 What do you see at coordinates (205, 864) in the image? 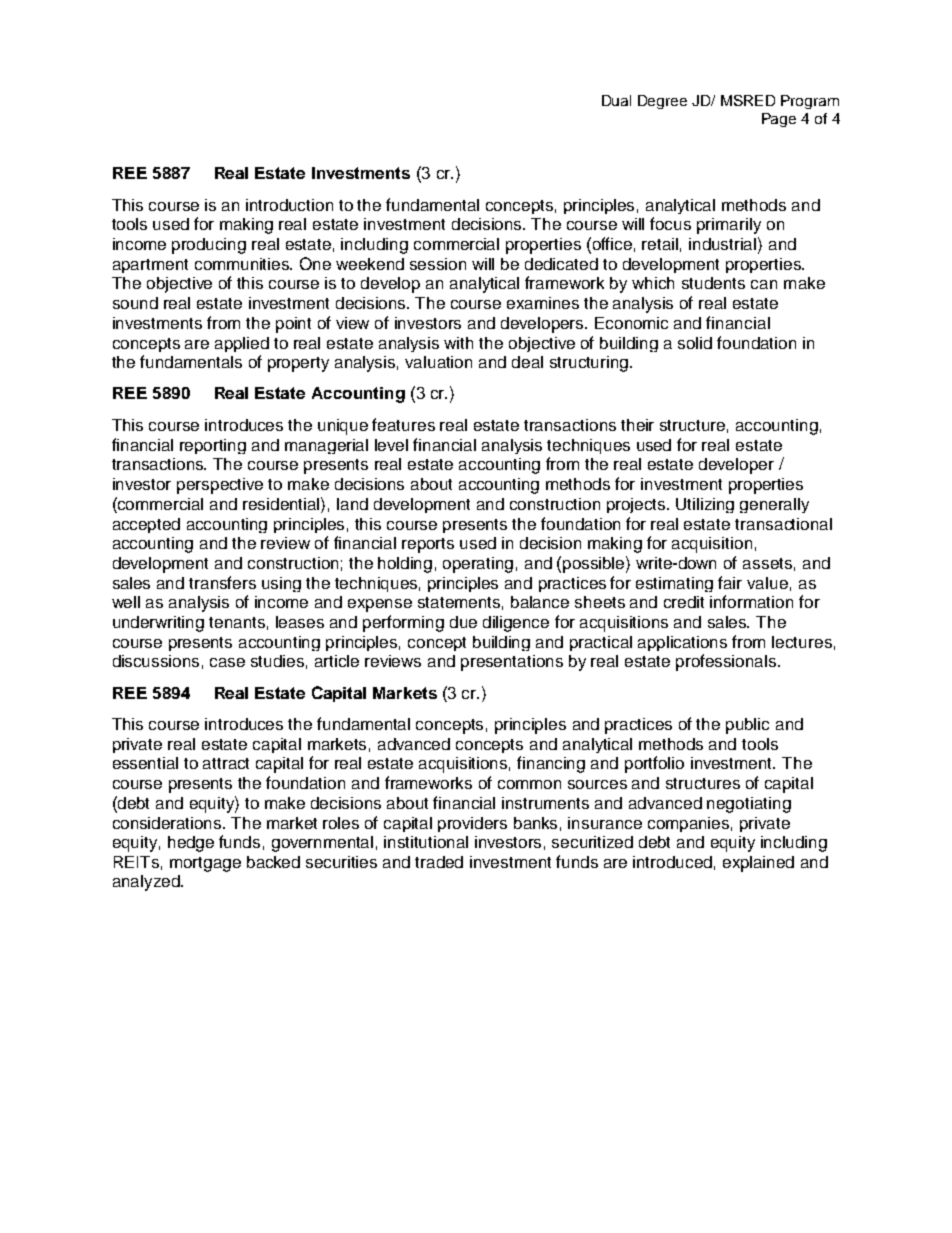
I see `mortgage` at bounding box center [205, 864].
